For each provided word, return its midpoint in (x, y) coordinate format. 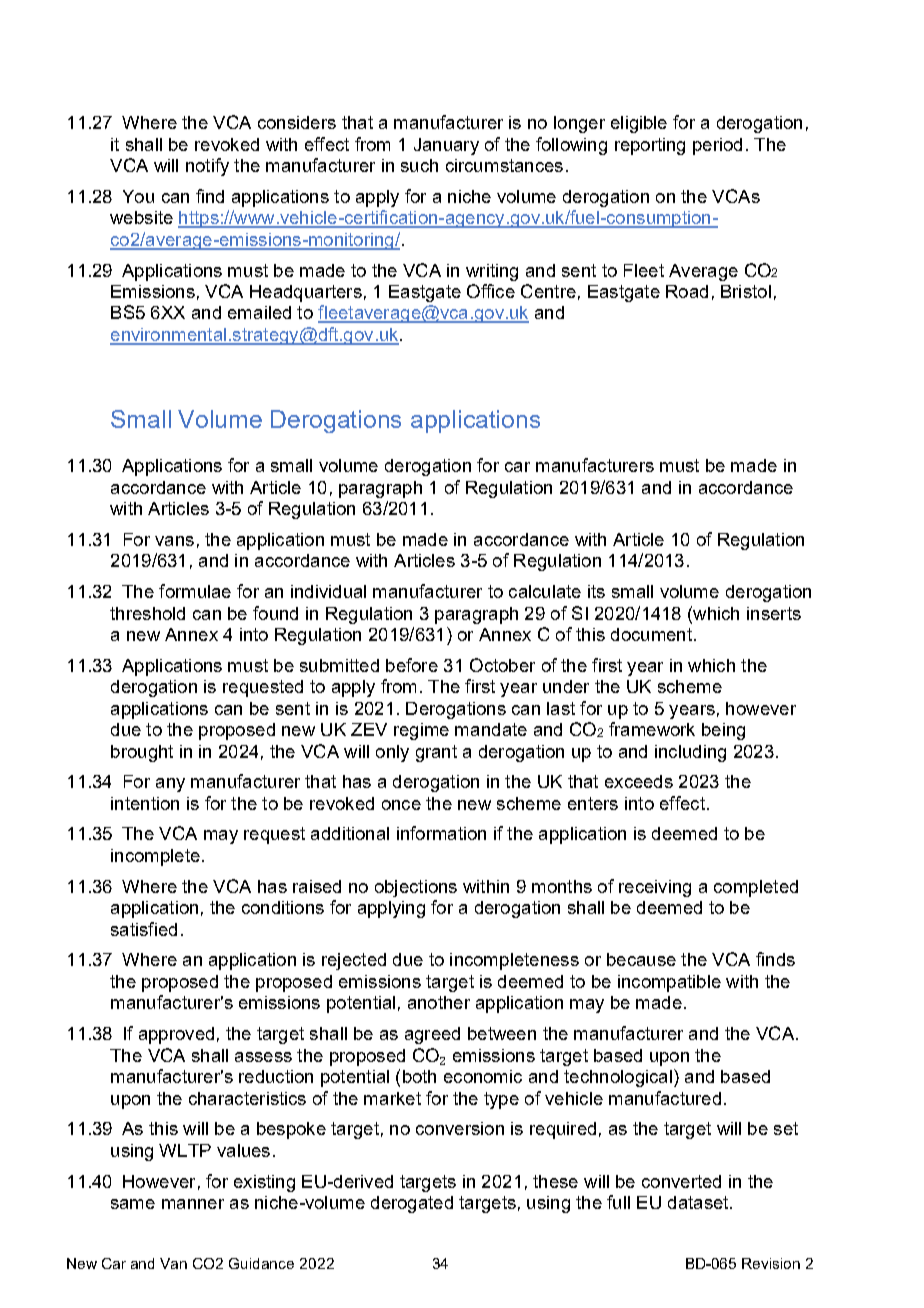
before (412, 665)
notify (207, 167)
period (717, 146)
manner (193, 1204)
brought (142, 753)
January (446, 146)
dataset (699, 1202)
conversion (460, 1128)
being (723, 731)
